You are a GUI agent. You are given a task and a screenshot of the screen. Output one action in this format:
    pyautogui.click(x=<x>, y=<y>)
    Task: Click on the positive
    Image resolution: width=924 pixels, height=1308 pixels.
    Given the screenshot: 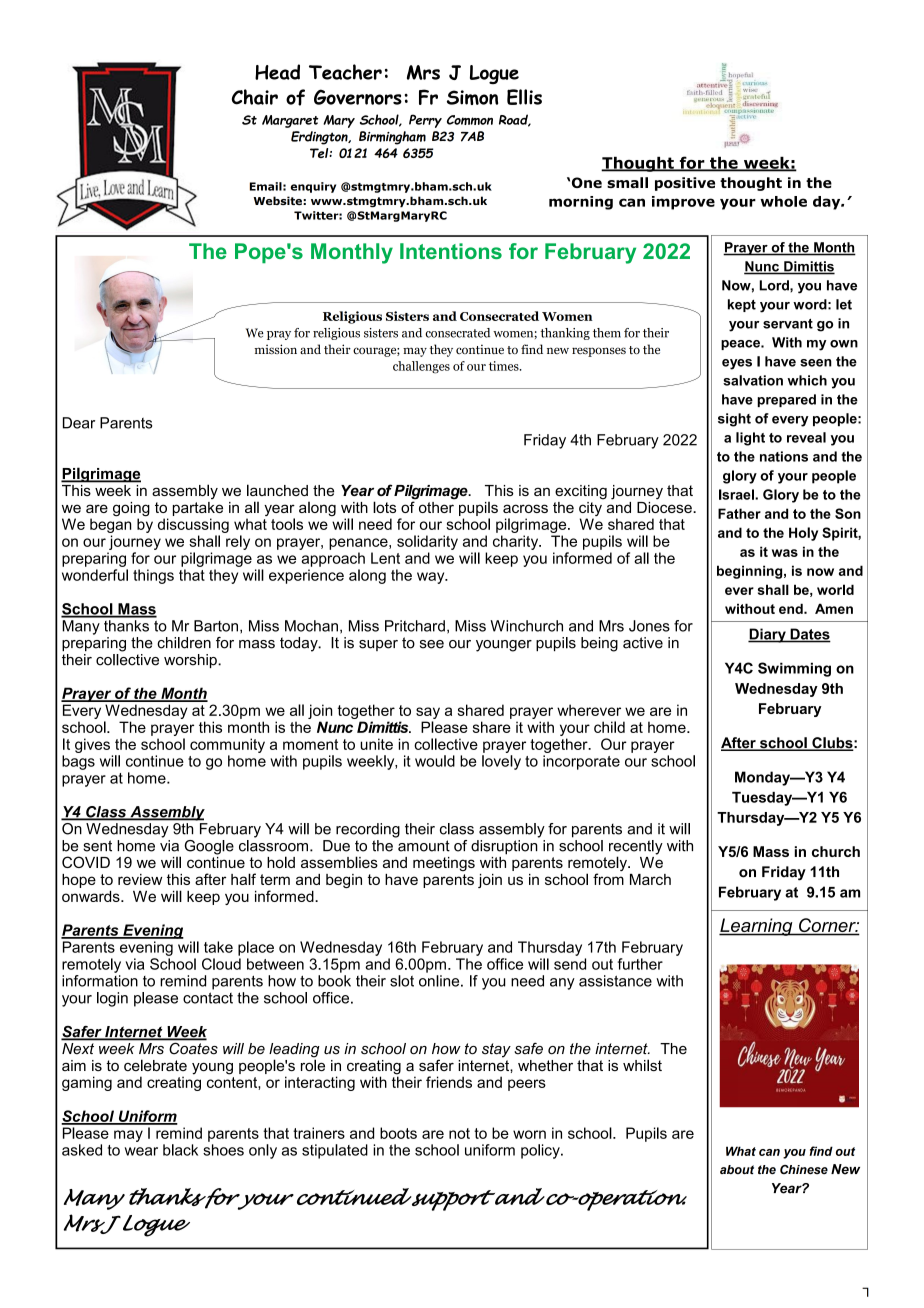 What is the action you would take?
    pyautogui.click(x=685, y=184)
